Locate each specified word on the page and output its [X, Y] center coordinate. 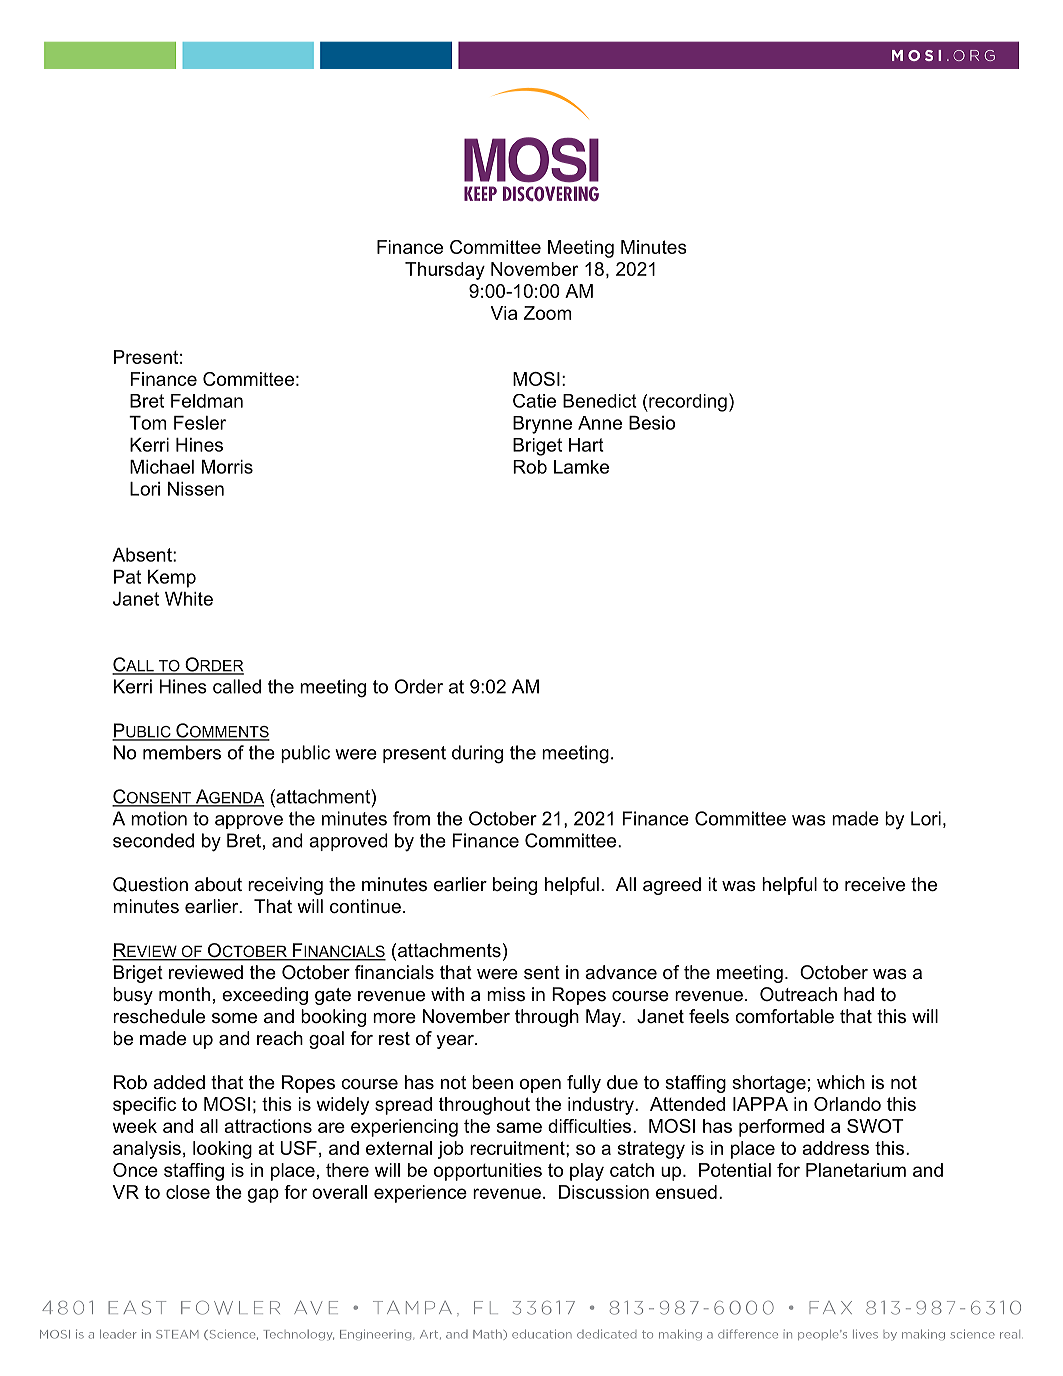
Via [504, 313]
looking [222, 1150]
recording [687, 403]
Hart [586, 445]
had [859, 994]
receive [875, 884]
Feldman [207, 401]
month [184, 994]
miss [506, 994]
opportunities [488, 1172]
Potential [735, 1170]
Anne [600, 423]
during [477, 754]
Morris [227, 467]
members [182, 752]
